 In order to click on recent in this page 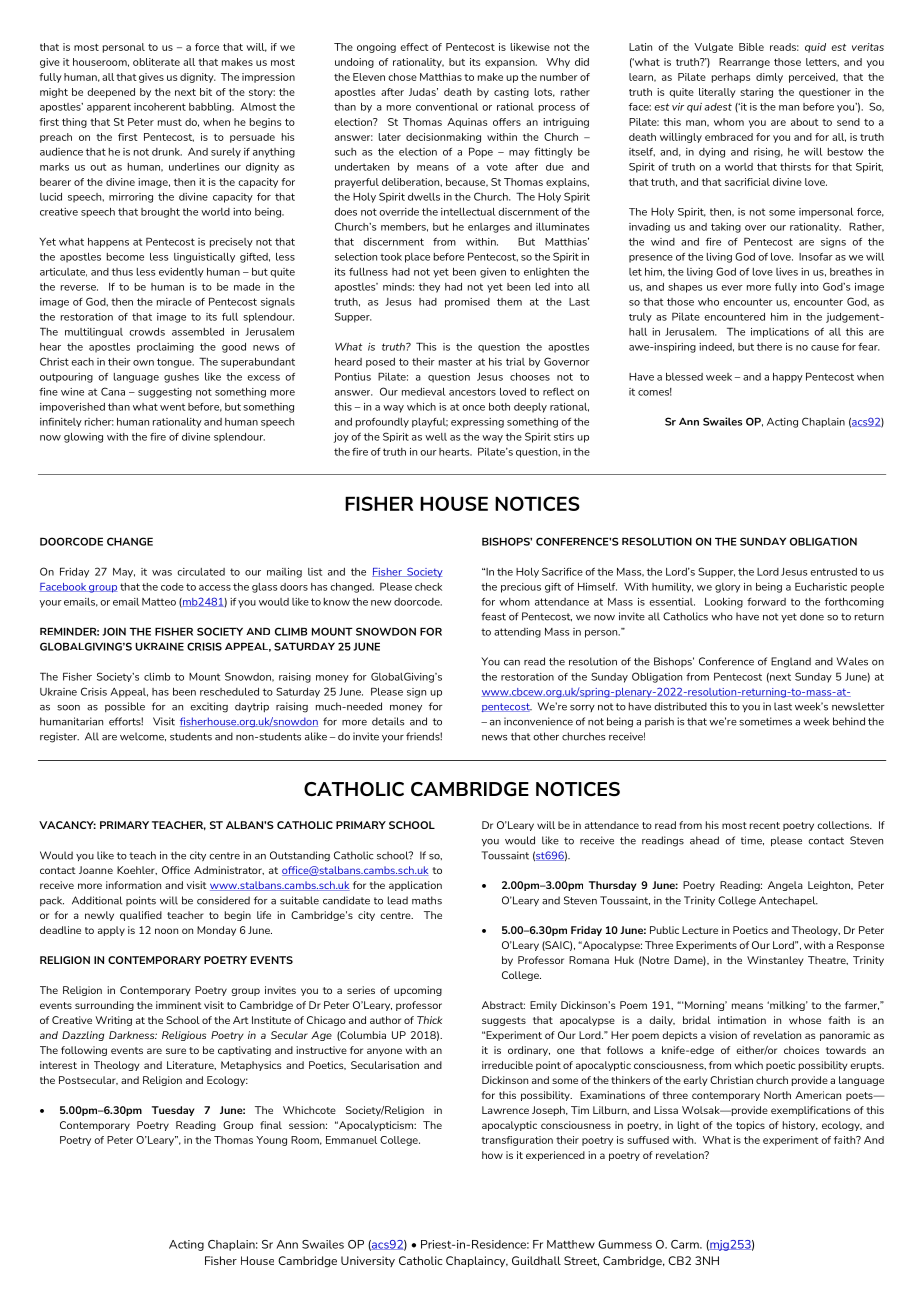, I will do `click(765, 825)`.
